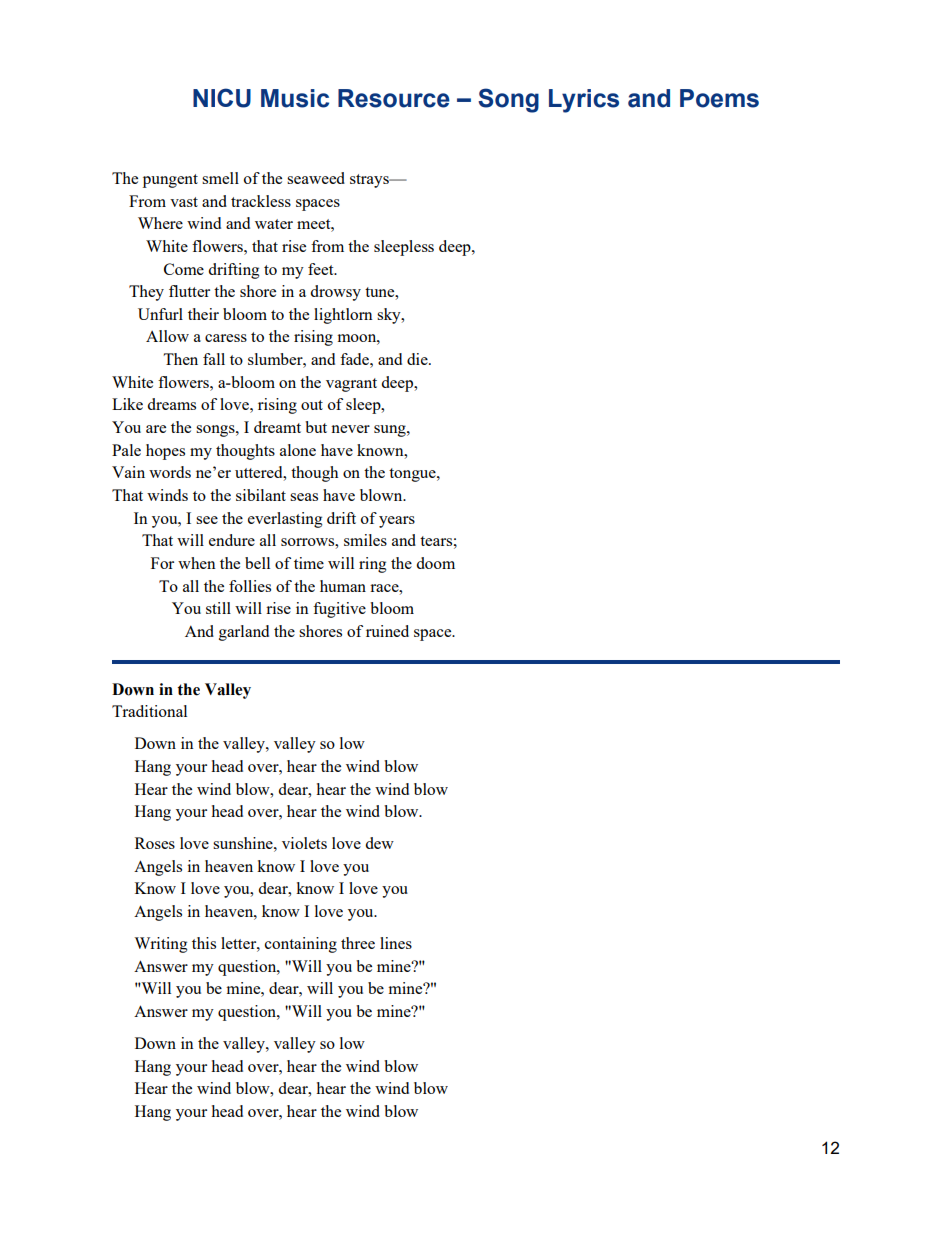 This image has height=1233, width=952. What do you see at coordinates (351, 385) in the image?
I see `vagrant` at bounding box center [351, 385].
